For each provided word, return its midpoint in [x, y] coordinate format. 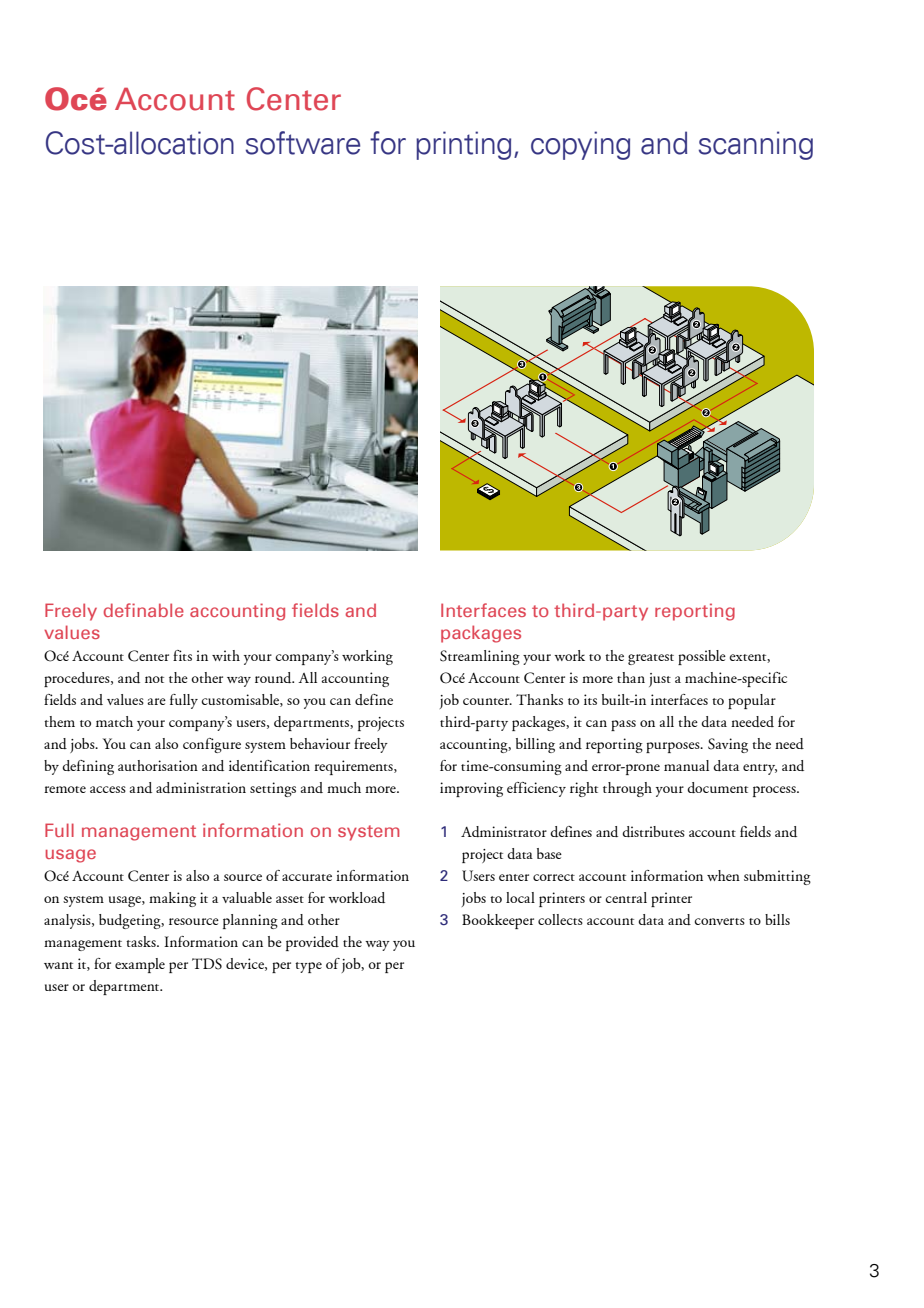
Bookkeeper [498, 921]
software [303, 143]
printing [463, 145]
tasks [142, 941]
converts [720, 921]
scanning [756, 145]
